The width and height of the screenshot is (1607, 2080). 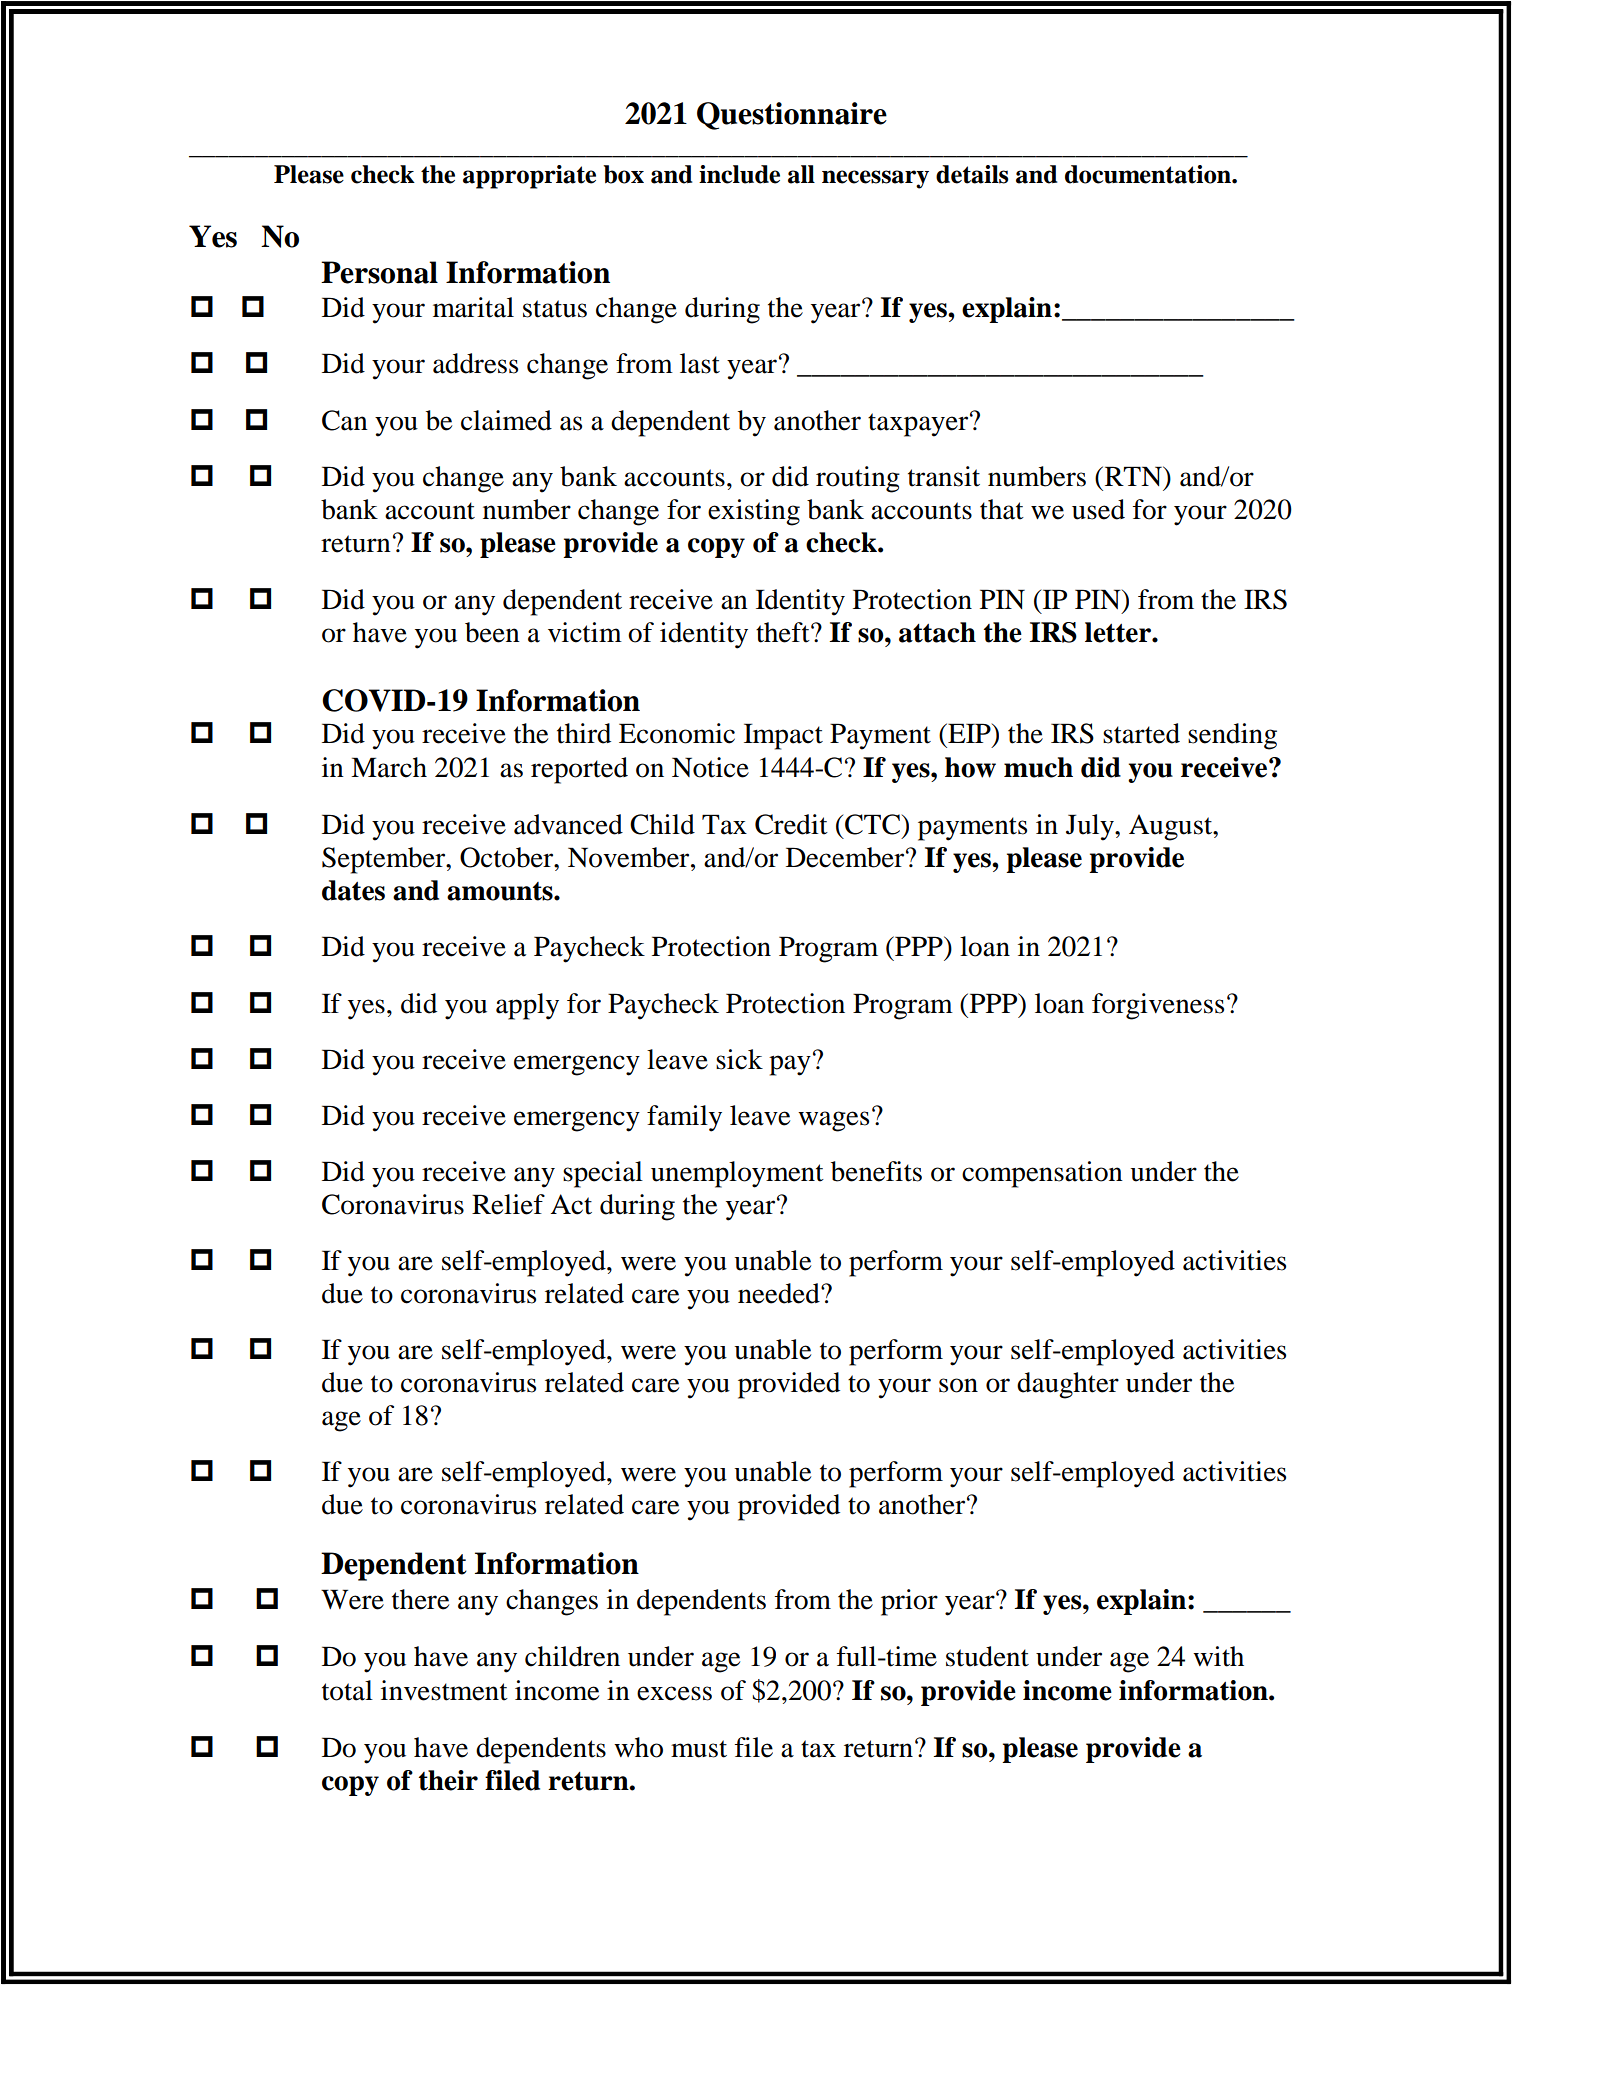 What do you see at coordinates (699, 1749) in the screenshot?
I see `must` at bounding box center [699, 1749].
